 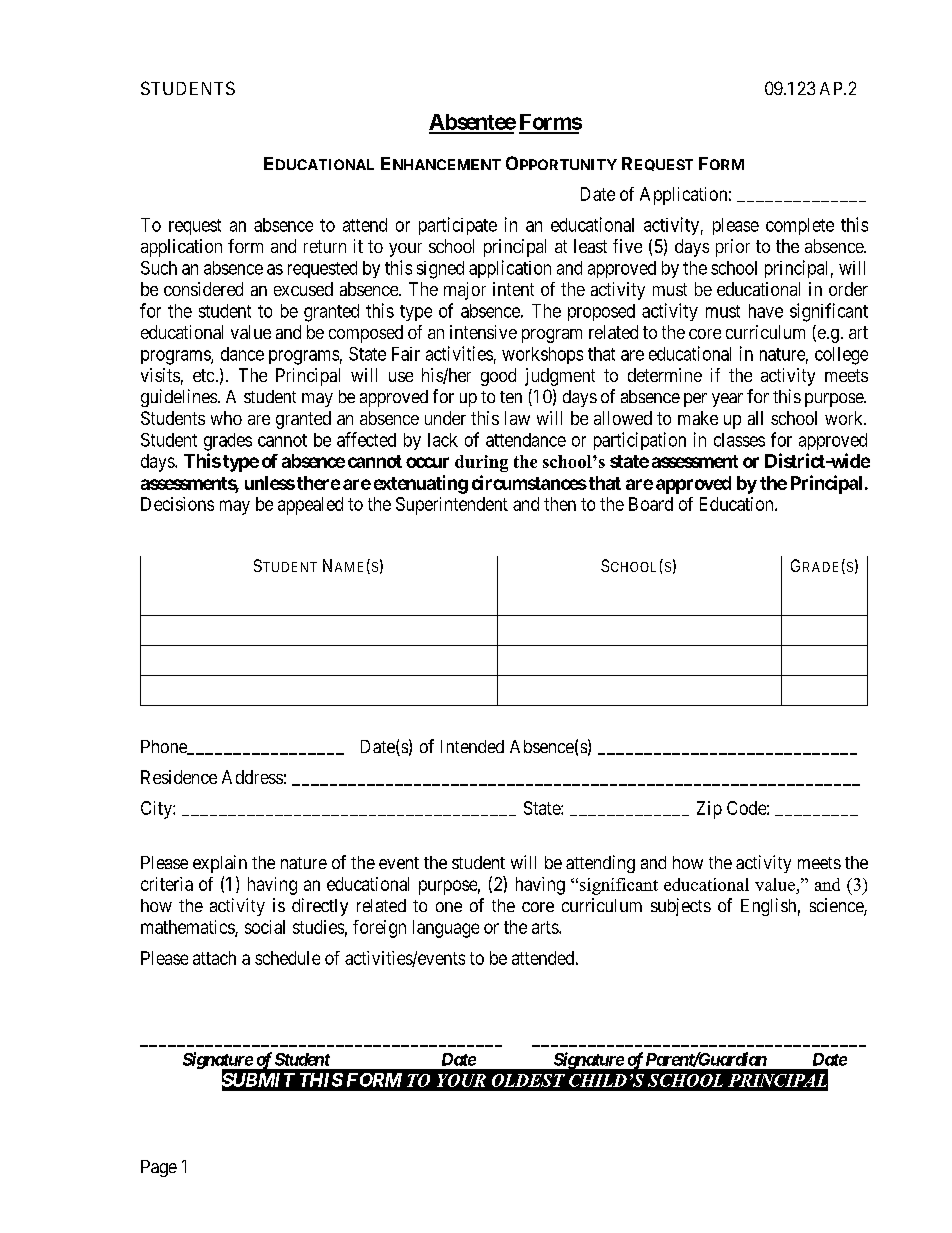 What do you see at coordinates (513, 289) in the image?
I see `intent` at bounding box center [513, 289].
